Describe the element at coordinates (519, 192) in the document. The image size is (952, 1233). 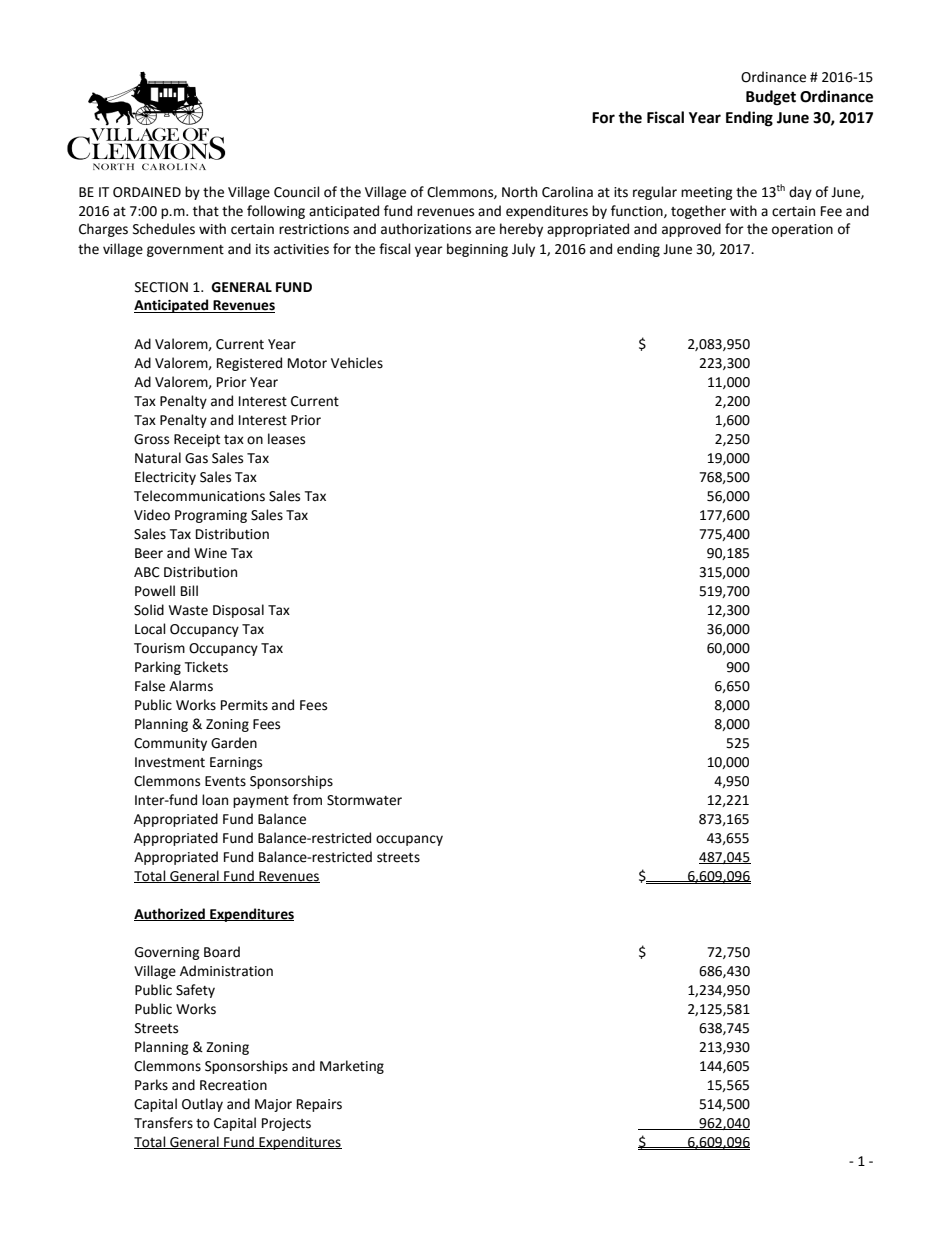
I see `North` at that location.
